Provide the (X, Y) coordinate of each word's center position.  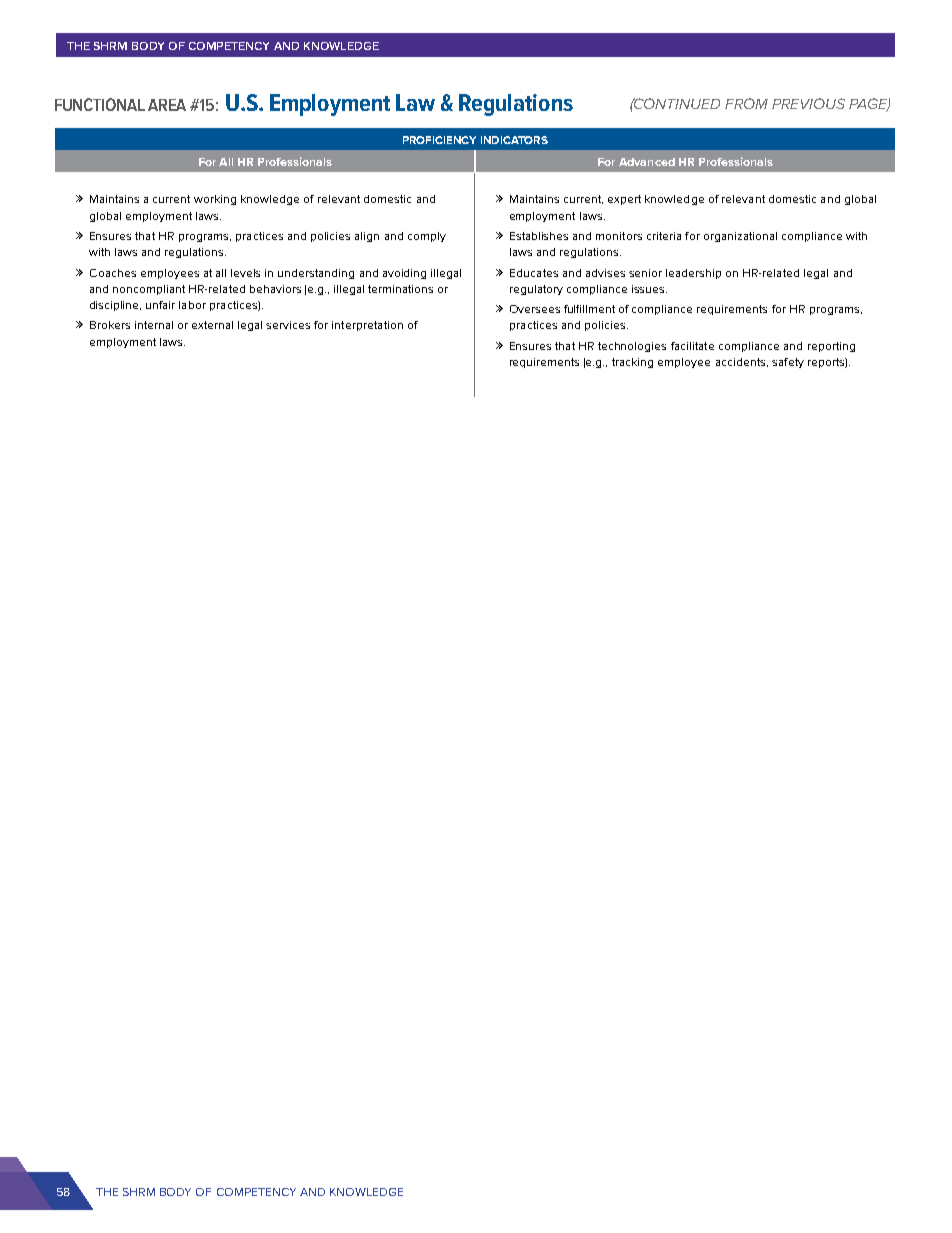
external (212, 325)
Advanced (647, 162)
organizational (740, 237)
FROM (746, 103)
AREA (167, 105)
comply (427, 237)
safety (788, 363)
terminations (400, 289)
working (215, 200)
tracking (632, 363)
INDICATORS (514, 140)
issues (649, 289)
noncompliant (149, 290)
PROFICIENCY (439, 140)
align (367, 237)
